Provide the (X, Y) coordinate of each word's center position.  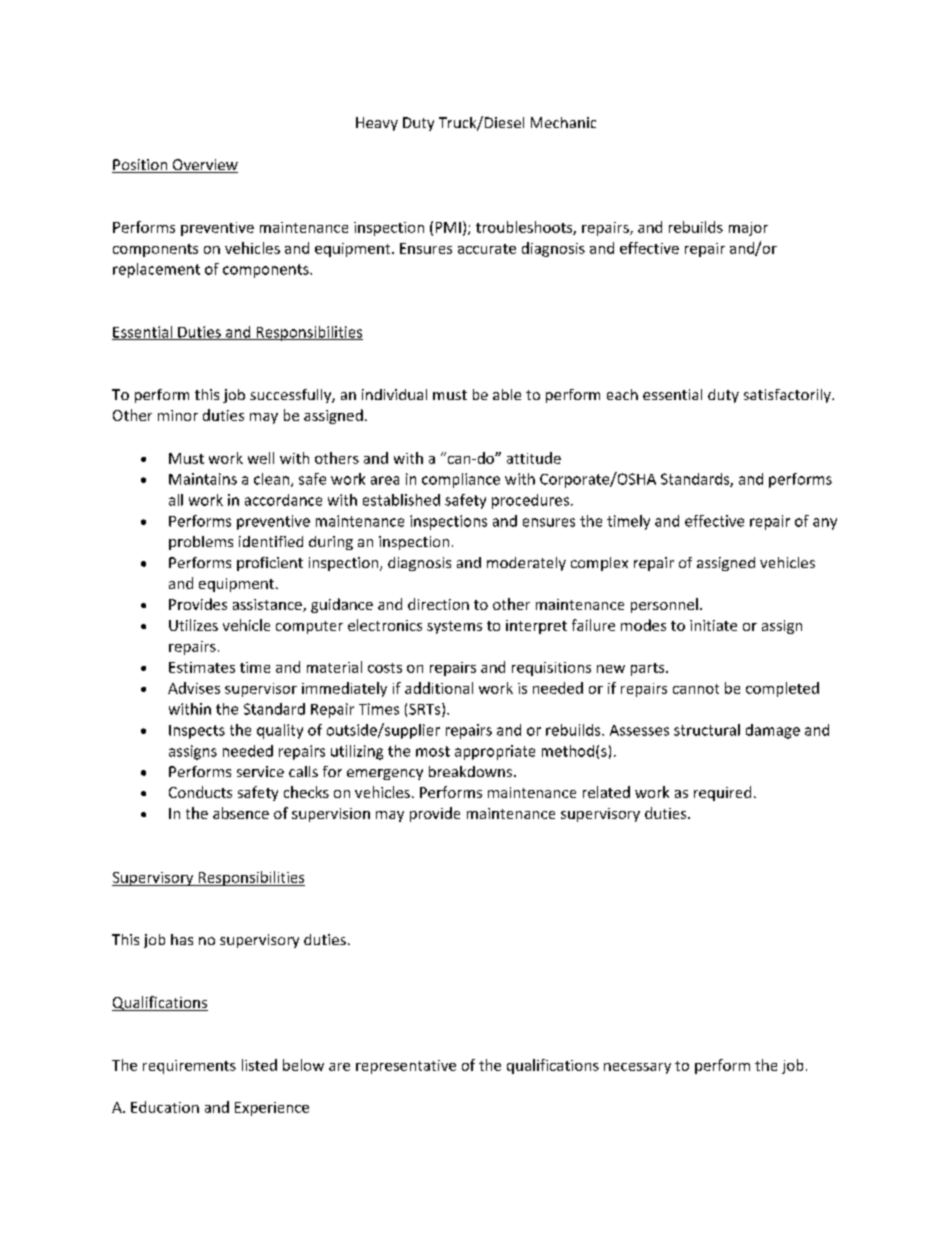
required (722, 793)
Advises (194, 688)
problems (201, 543)
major (748, 229)
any (825, 524)
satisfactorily (788, 396)
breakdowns (472, 771)
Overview (204, 166)
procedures (530, 501)
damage (773, 731)
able (507, 394)
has (182, 939)
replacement (156, 270)
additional (439, 688)
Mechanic (563, 122)
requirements (189, 1067)
